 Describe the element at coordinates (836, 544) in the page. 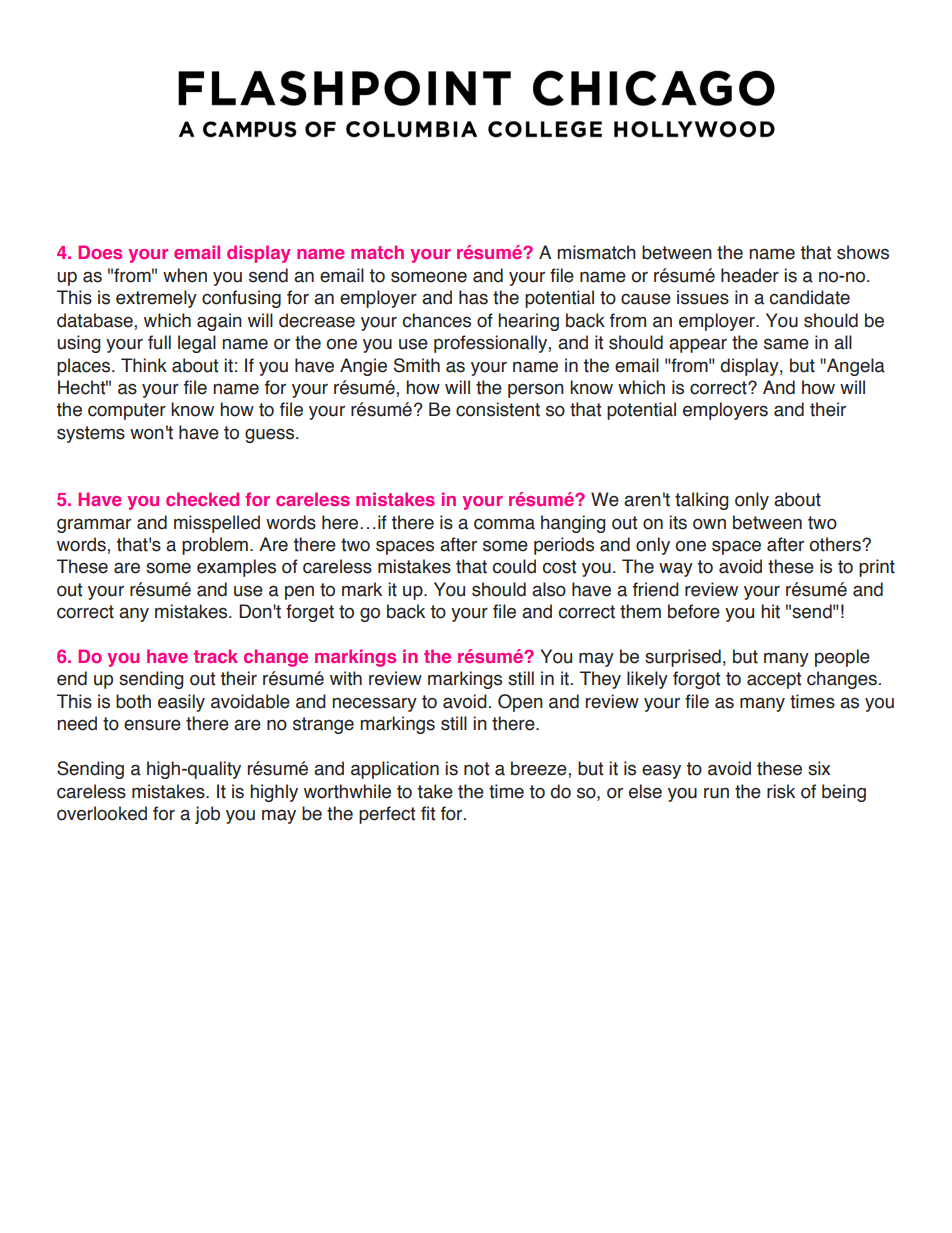

I see `others` at that location.
